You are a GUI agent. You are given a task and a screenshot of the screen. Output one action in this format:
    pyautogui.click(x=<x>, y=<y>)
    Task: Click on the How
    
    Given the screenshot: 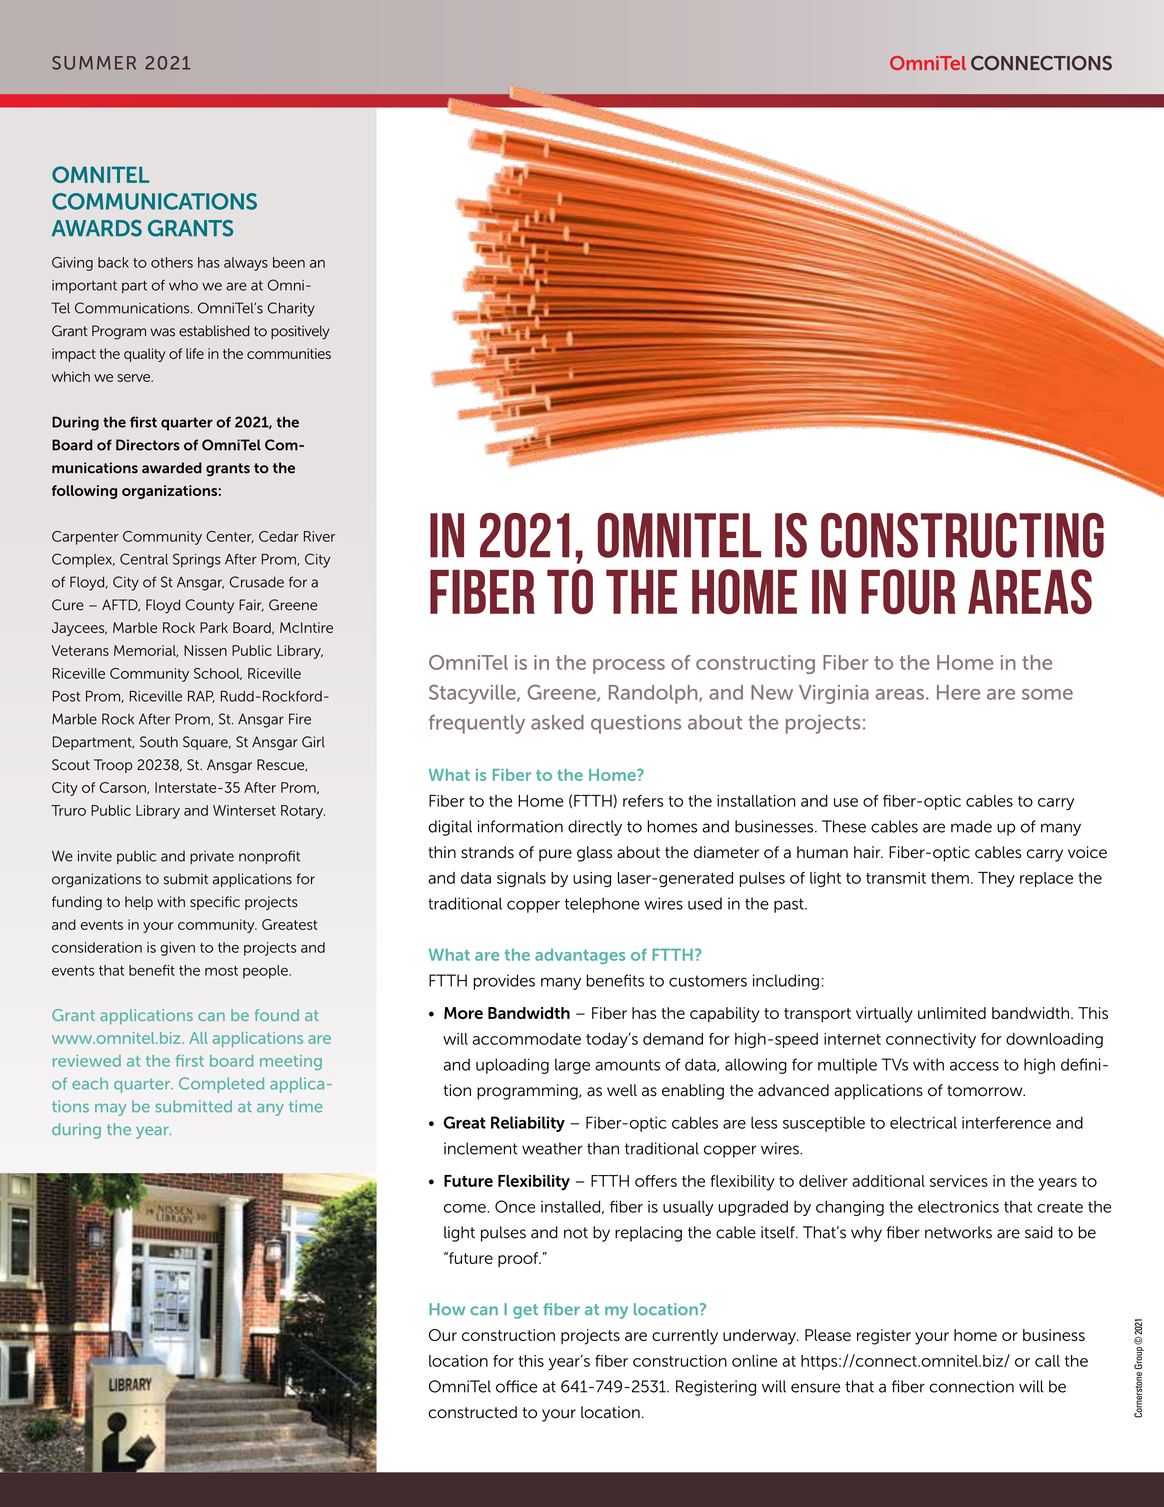 What is the action you would take?
    pyautogui.click(x=447, y=1309)
